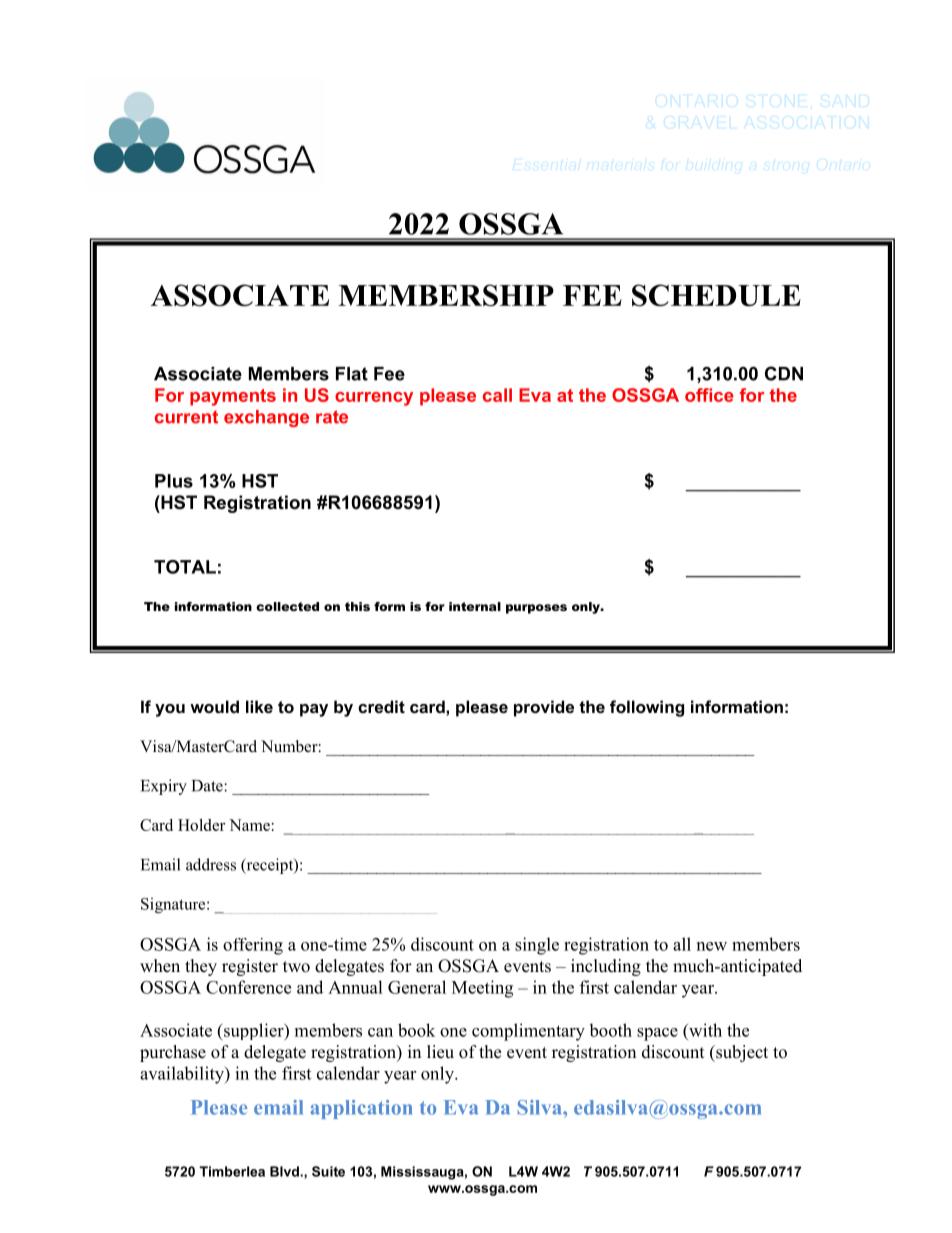 Image resolution: width=952 pixels, height=1233 pixels. I want to click on SCHEDULE, so click(716, 295).
